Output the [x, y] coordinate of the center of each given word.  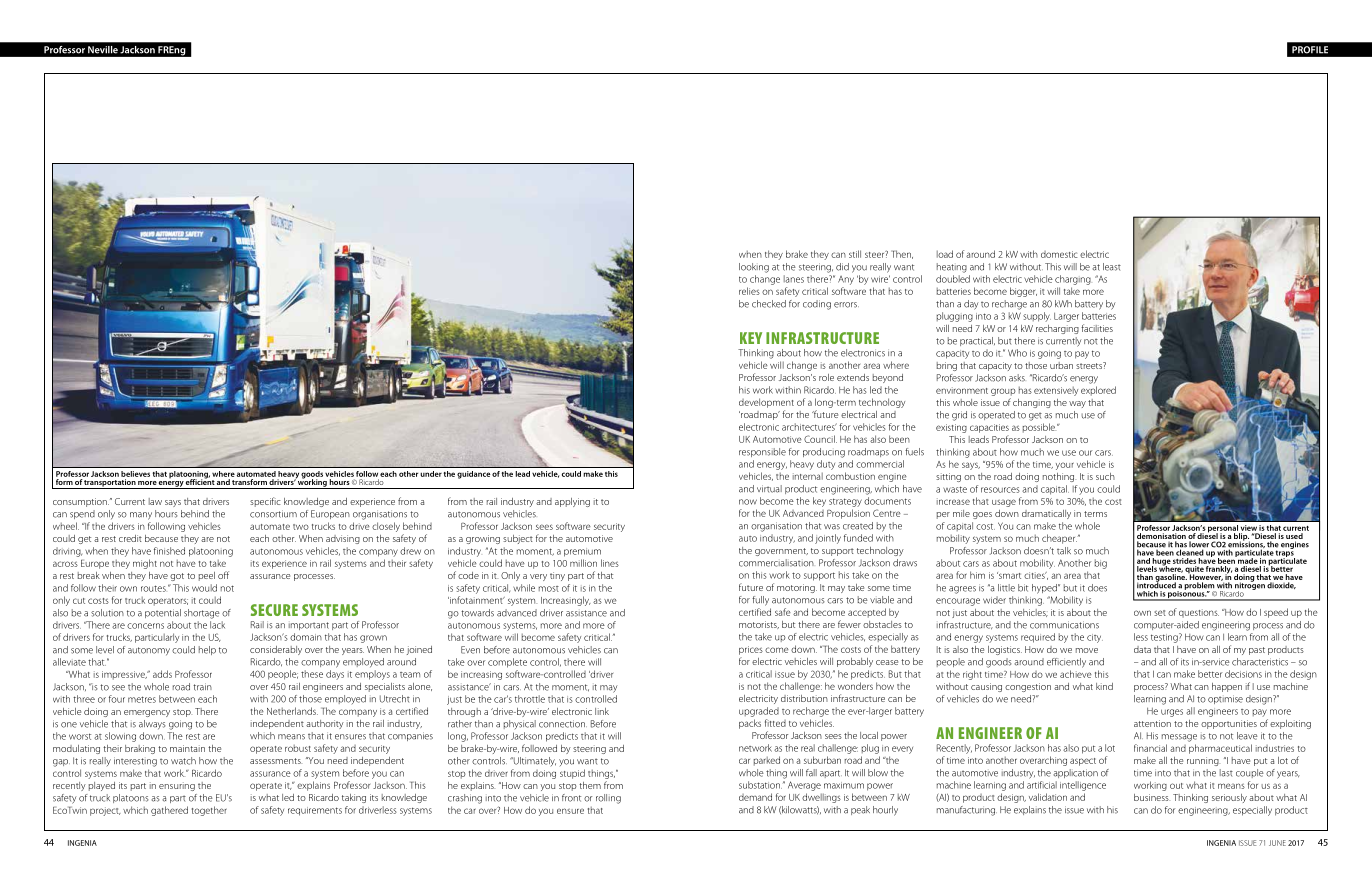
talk [1064, 551]
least [1112, 267]
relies [749, 291]
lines [610, 563]
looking [754, 268]
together [209, 811]
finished [169, 551]
